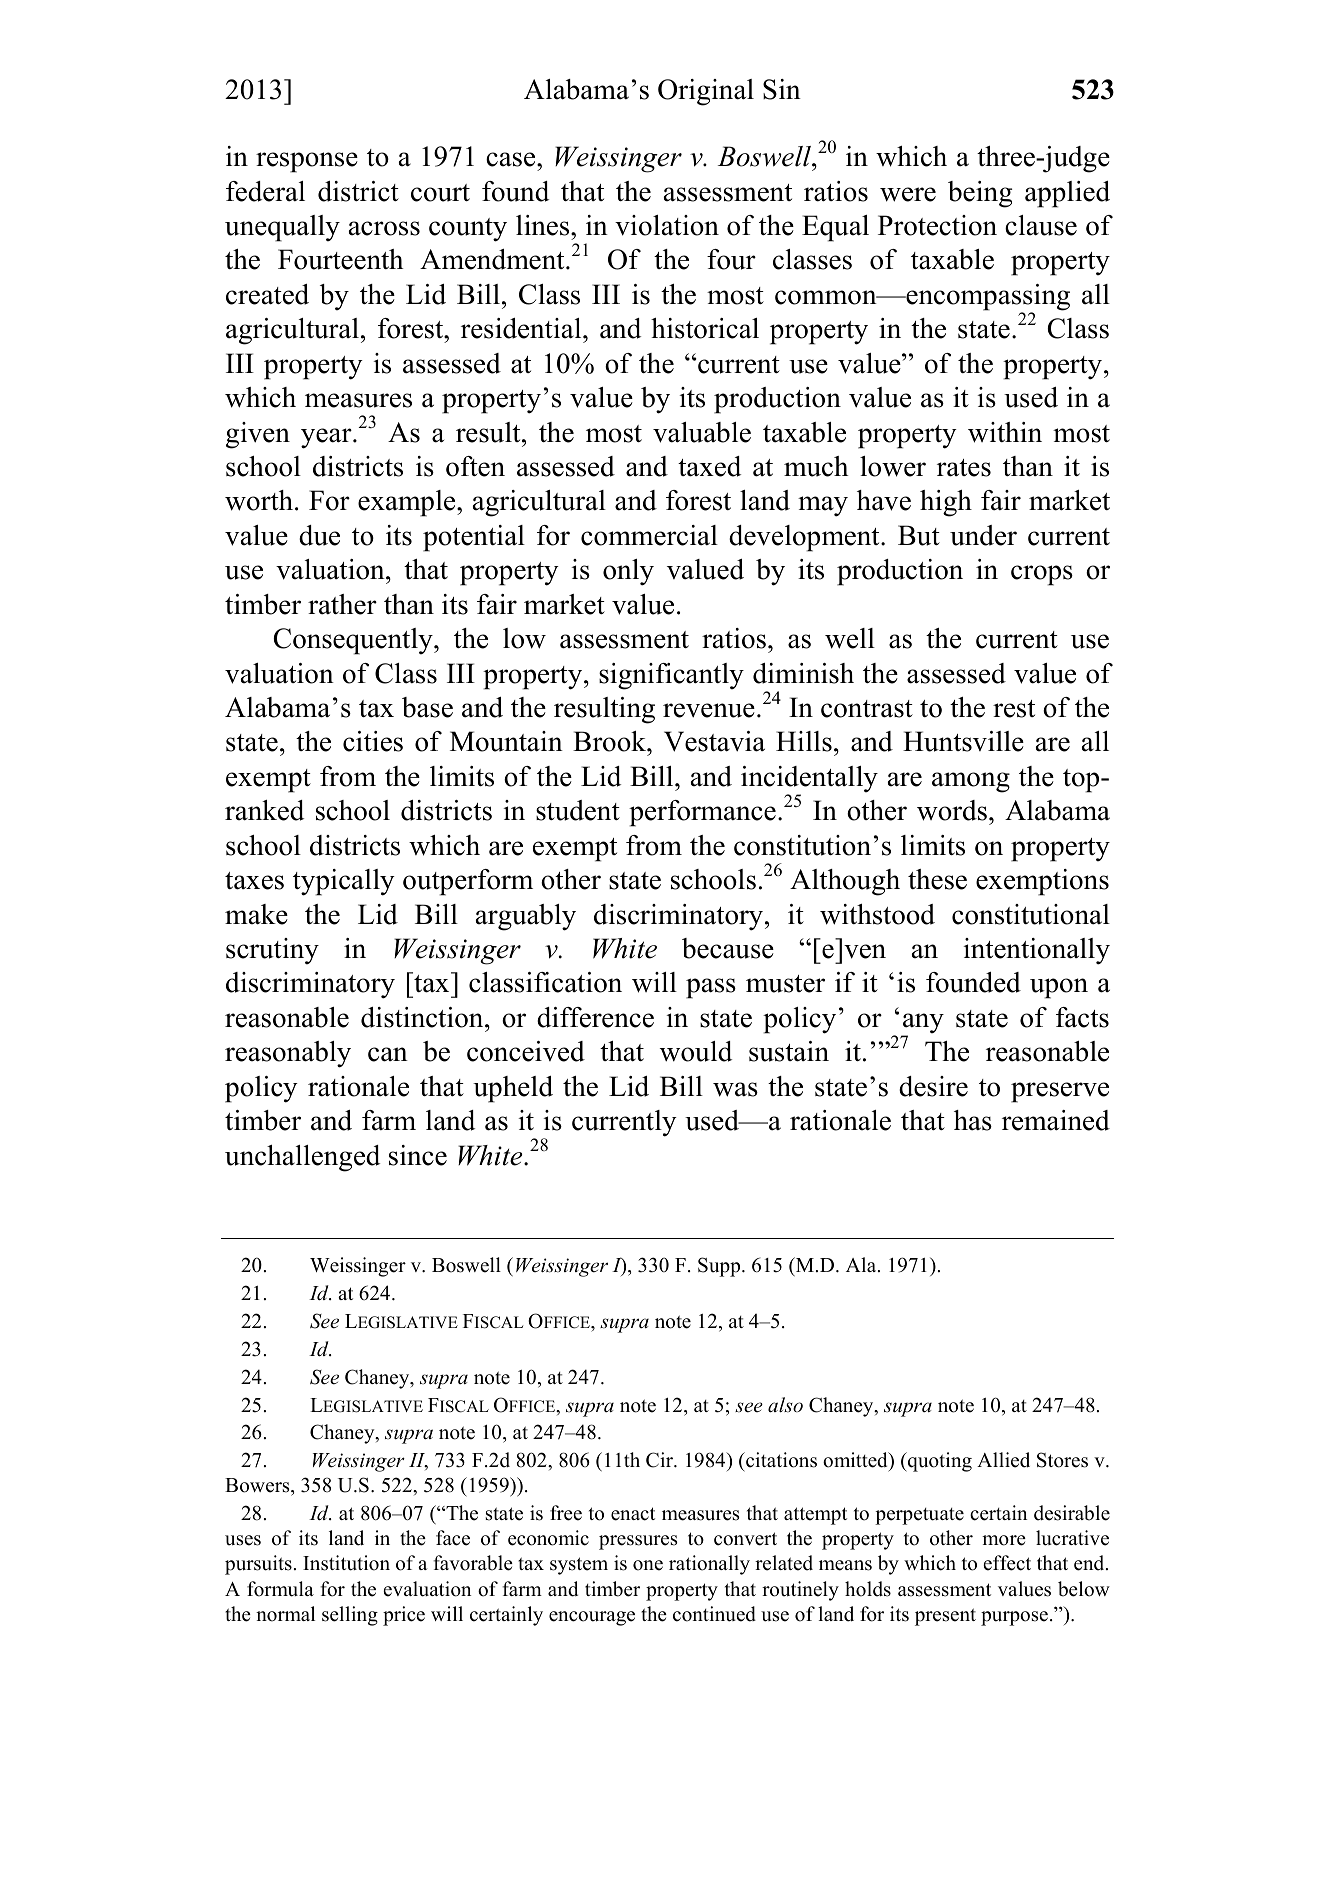  Describe the element at coordinates (423, 1017) in the document. I see `distinction` at that location.
